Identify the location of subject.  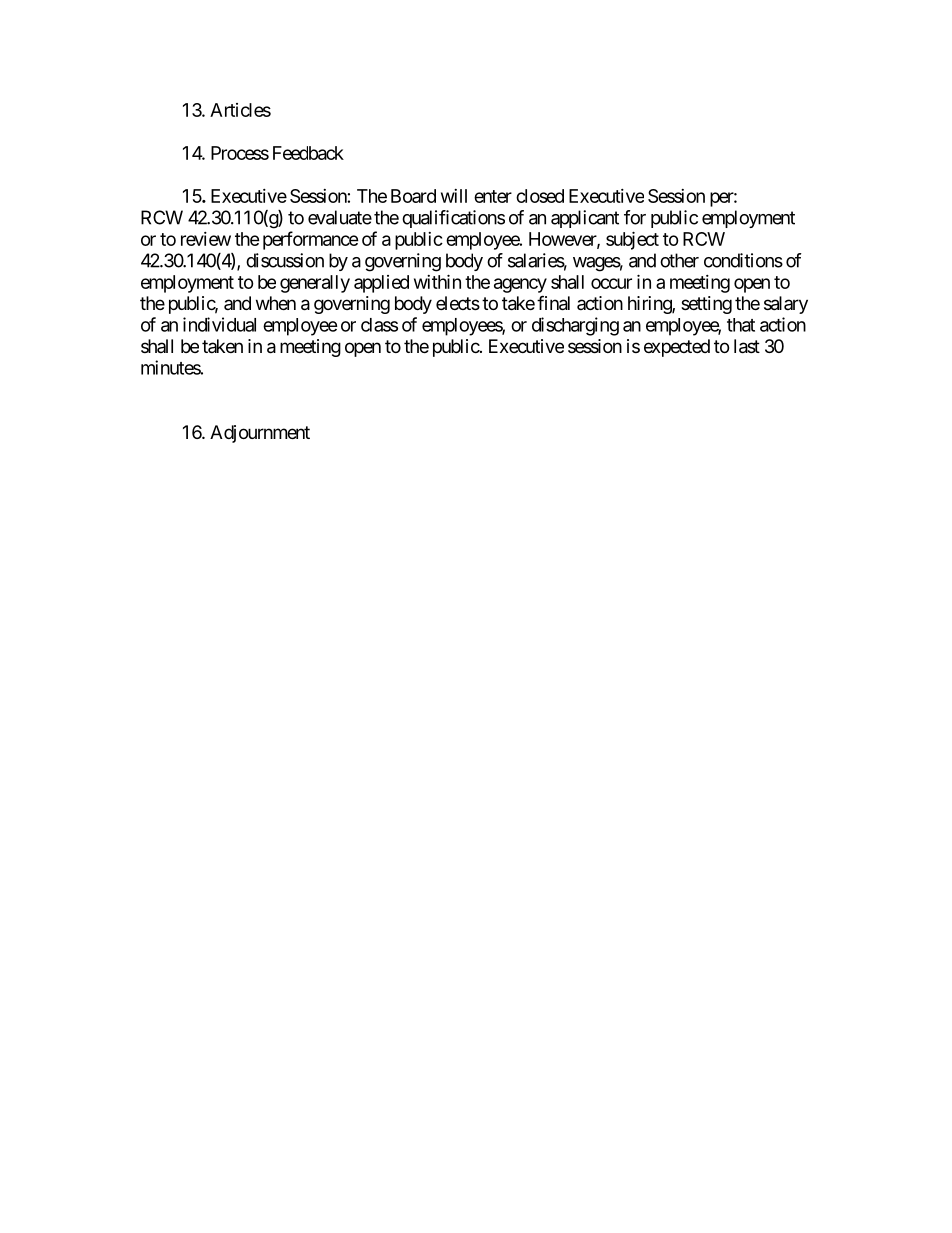
(632, 240).
